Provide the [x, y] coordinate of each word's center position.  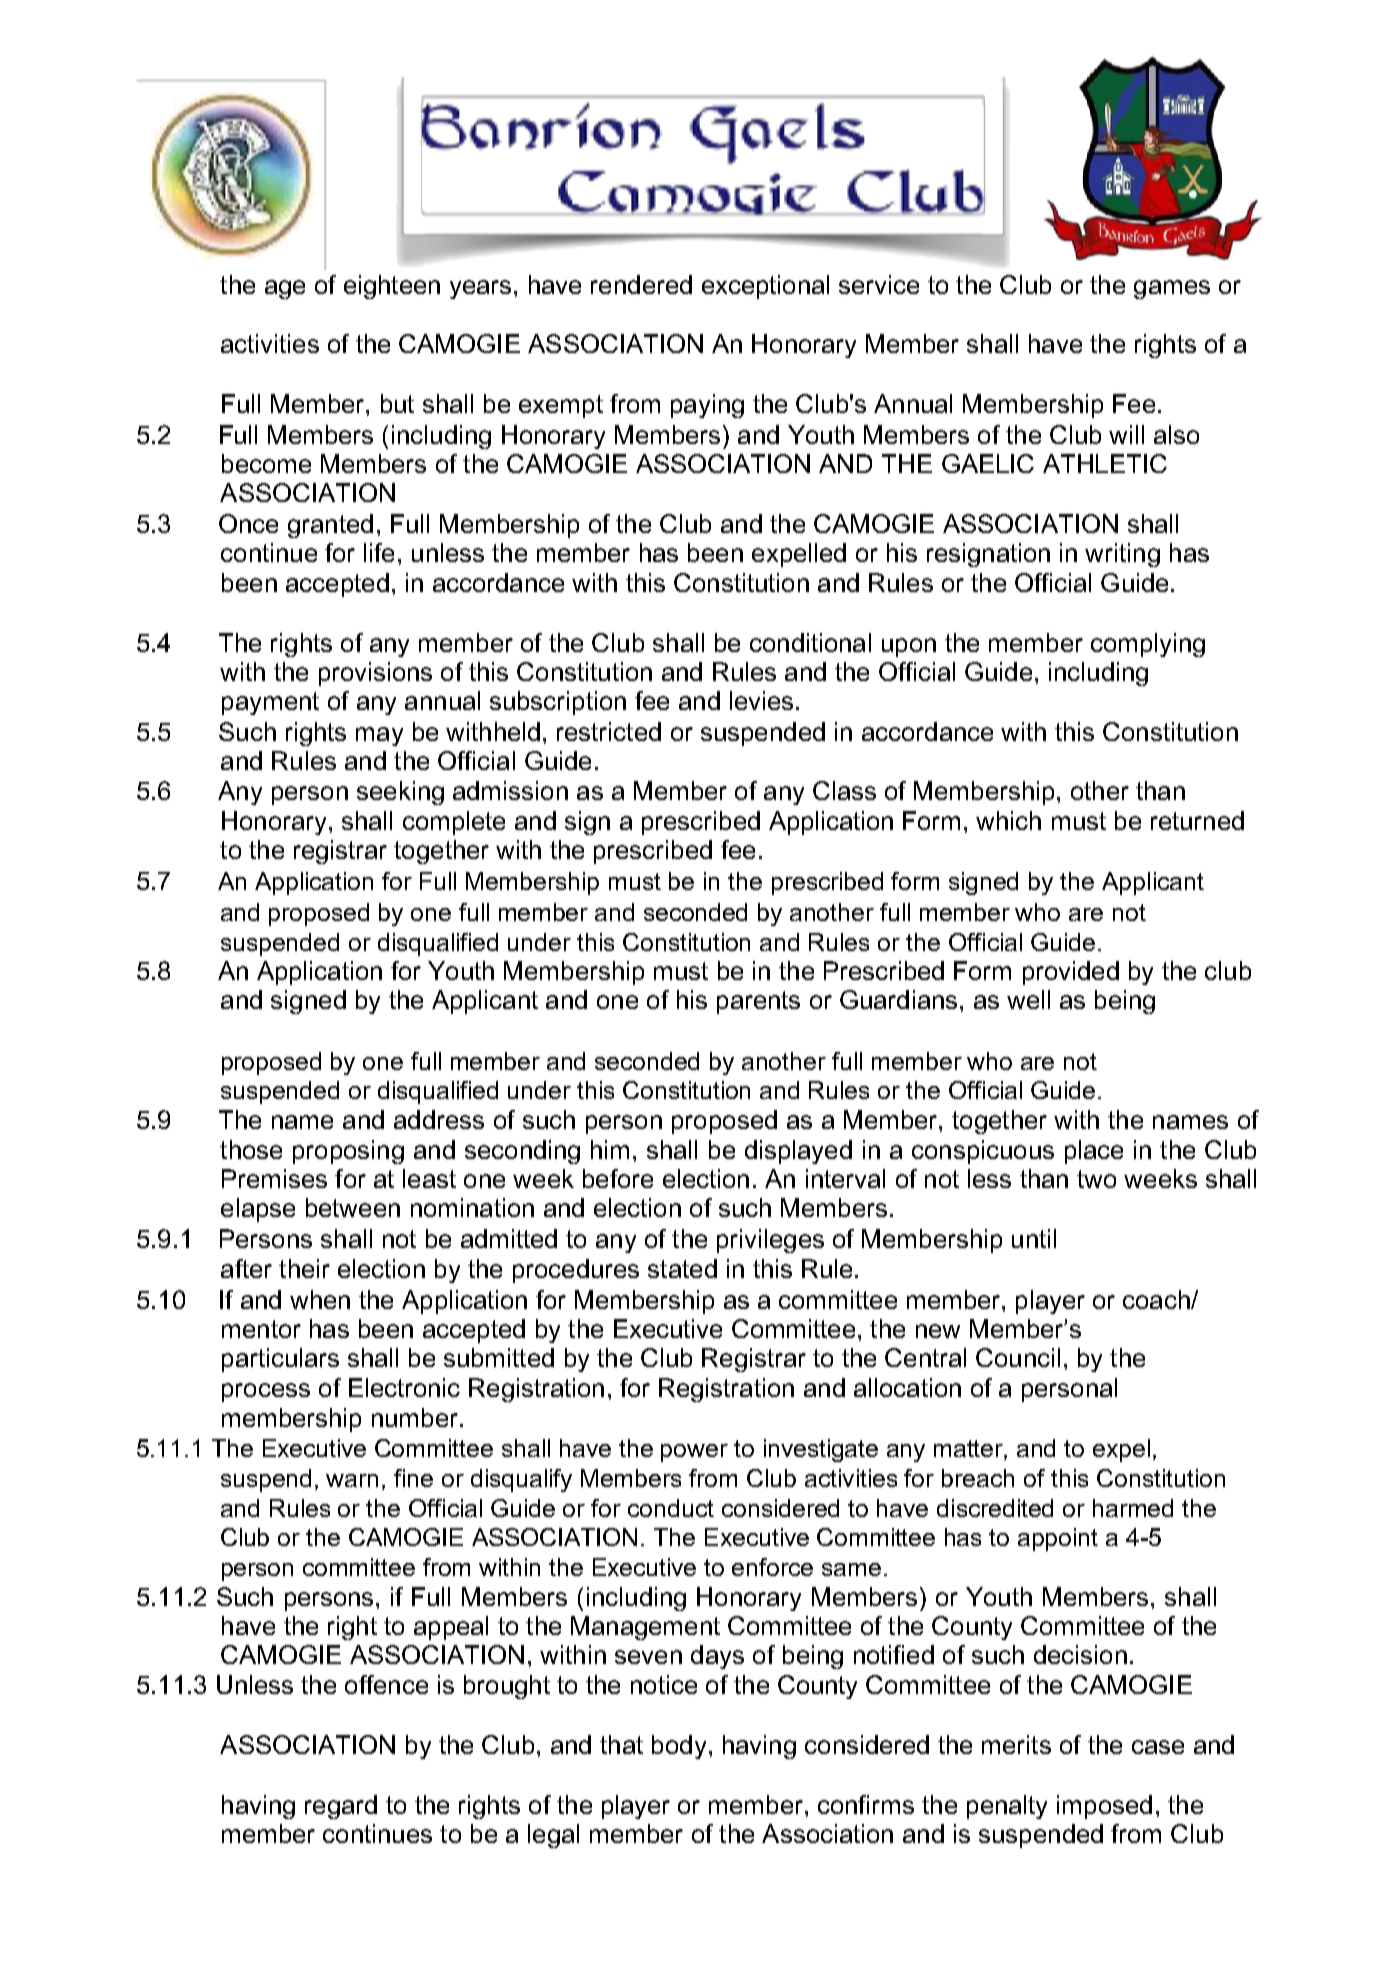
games [1172, 289]
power [694, 1453]
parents [758, 1002]
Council [1018, 1357]
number [415, 1417]
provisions [375, 674]
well [1028, 999]
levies [761, 700]
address [439, 1119]
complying [1148, 645]
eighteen [392, 287]
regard [341, 1807]
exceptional [765, 287]
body [679, 1747]
